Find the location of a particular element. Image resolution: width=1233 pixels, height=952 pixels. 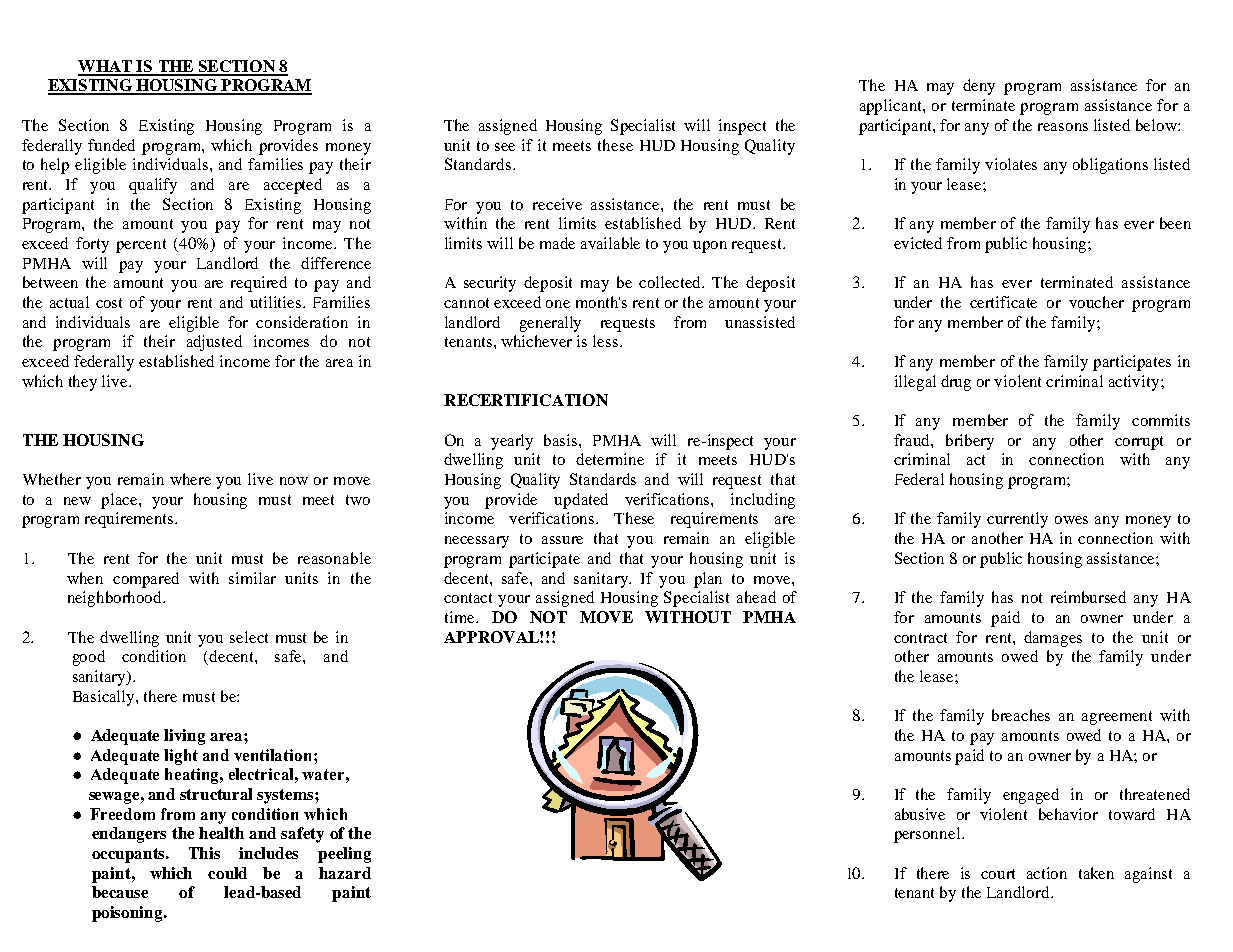

living is located at coordinates (184, 737).
